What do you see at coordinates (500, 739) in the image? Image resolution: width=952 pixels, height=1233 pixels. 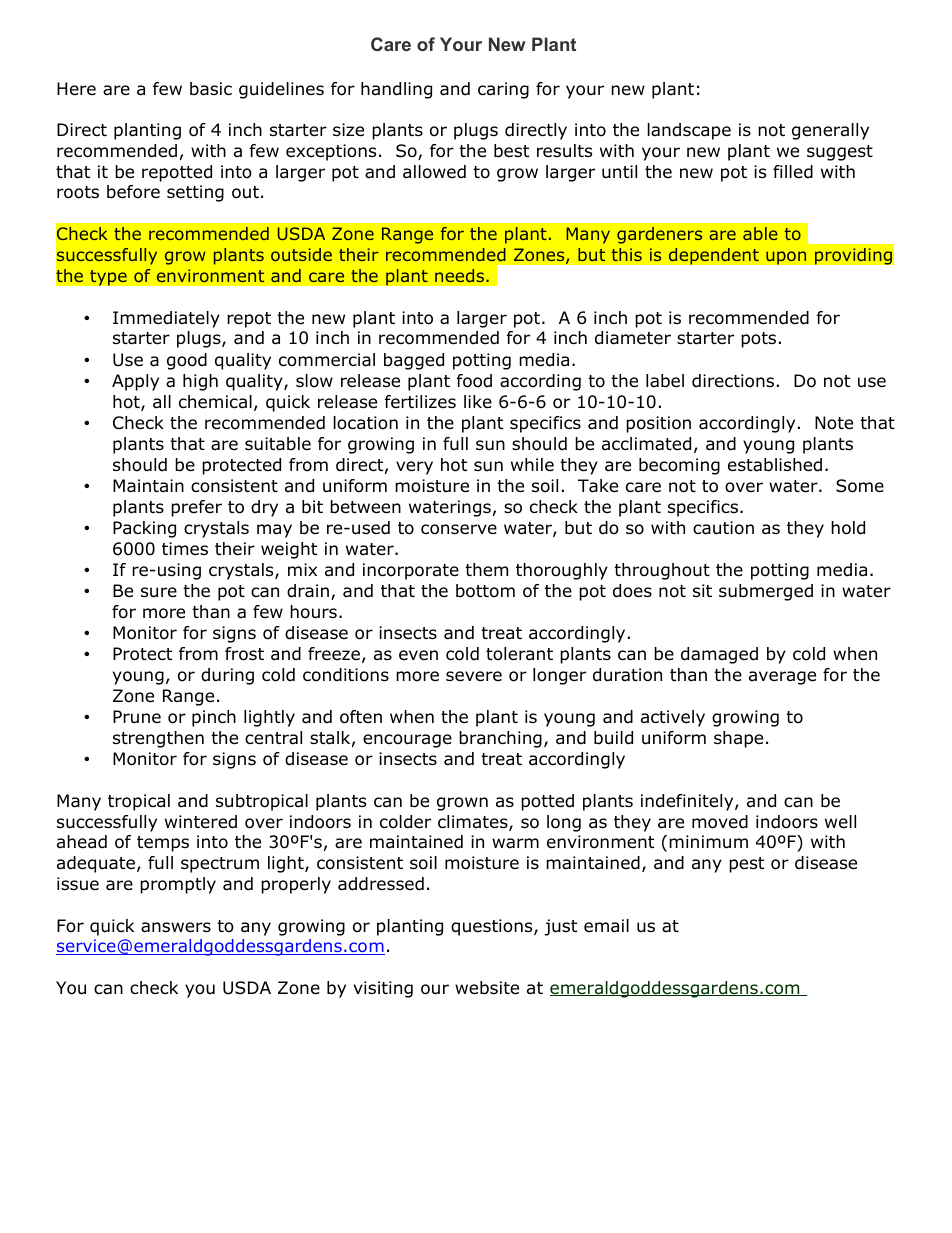 I see `branching` at bounding box center [500, 739].
